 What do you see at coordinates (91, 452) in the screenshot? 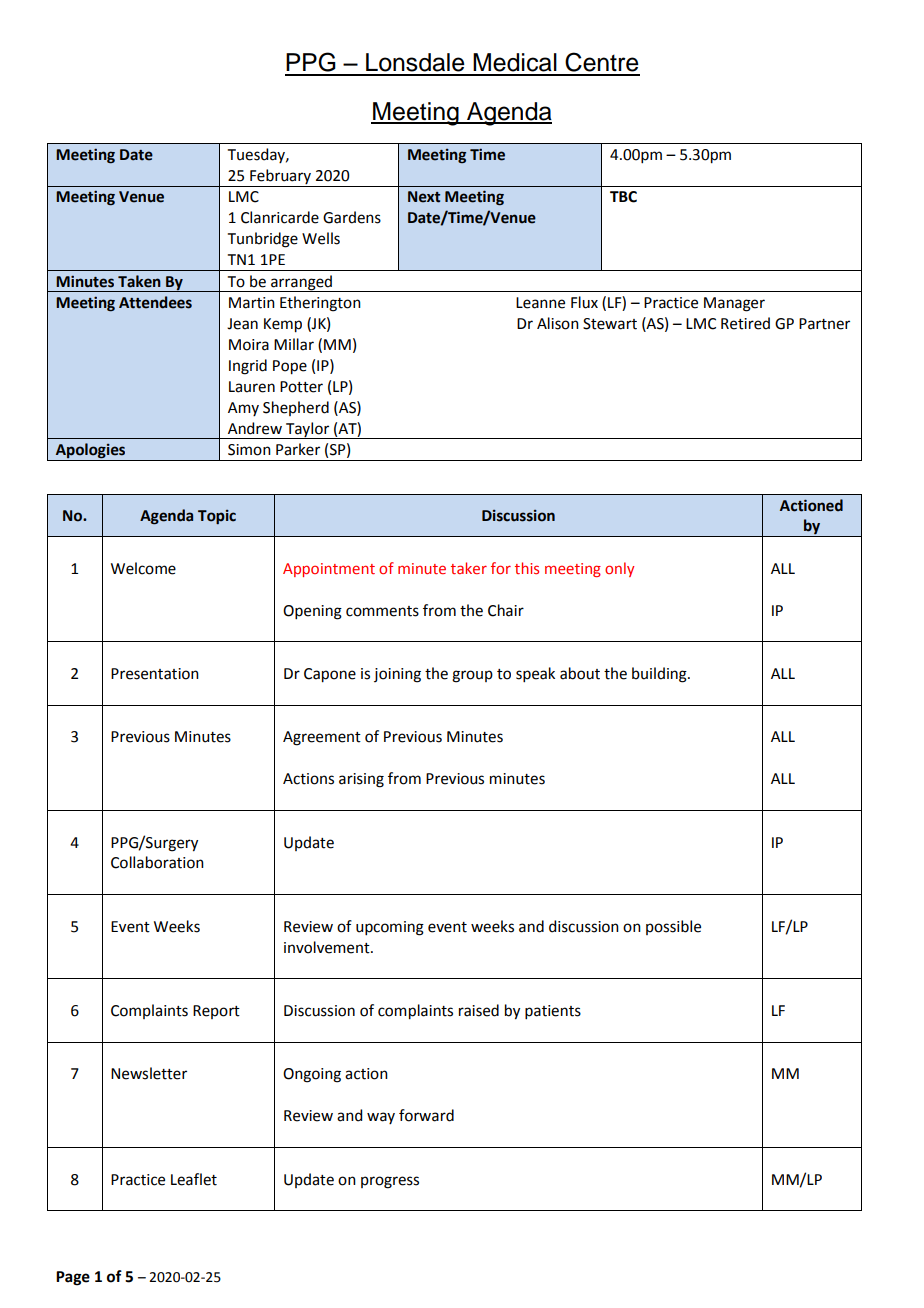
I see `Apologies` at bounding box center [91, 452].
